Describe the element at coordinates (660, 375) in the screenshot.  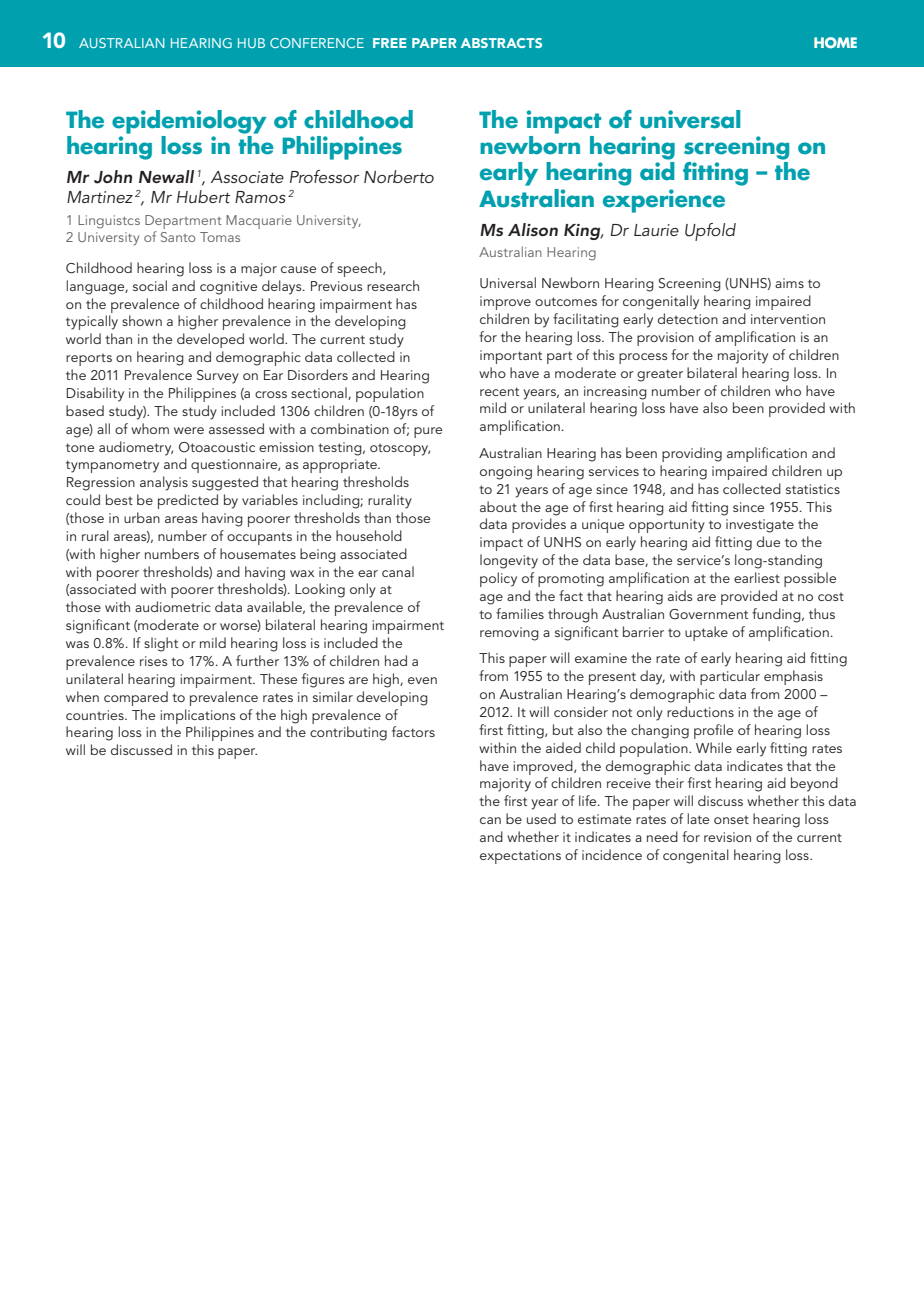
I see `greater` at that location.
